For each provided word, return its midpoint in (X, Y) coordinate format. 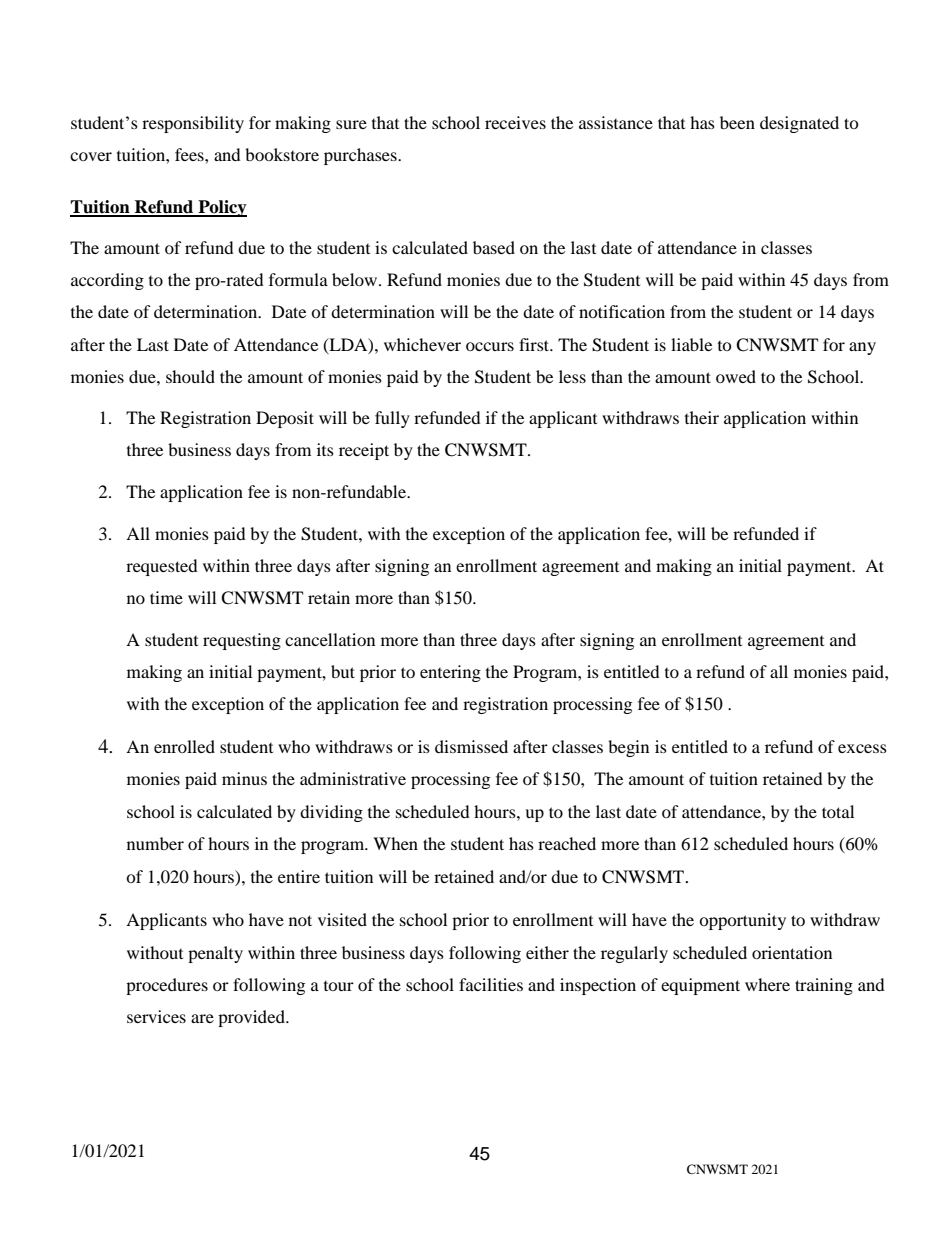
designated (799, 124)
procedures (167, 986)
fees (190, 154)
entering (450, 673)
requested (162, 567)
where (767, 984)
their (702, 417)
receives (515, 122)
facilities (491, 984)
